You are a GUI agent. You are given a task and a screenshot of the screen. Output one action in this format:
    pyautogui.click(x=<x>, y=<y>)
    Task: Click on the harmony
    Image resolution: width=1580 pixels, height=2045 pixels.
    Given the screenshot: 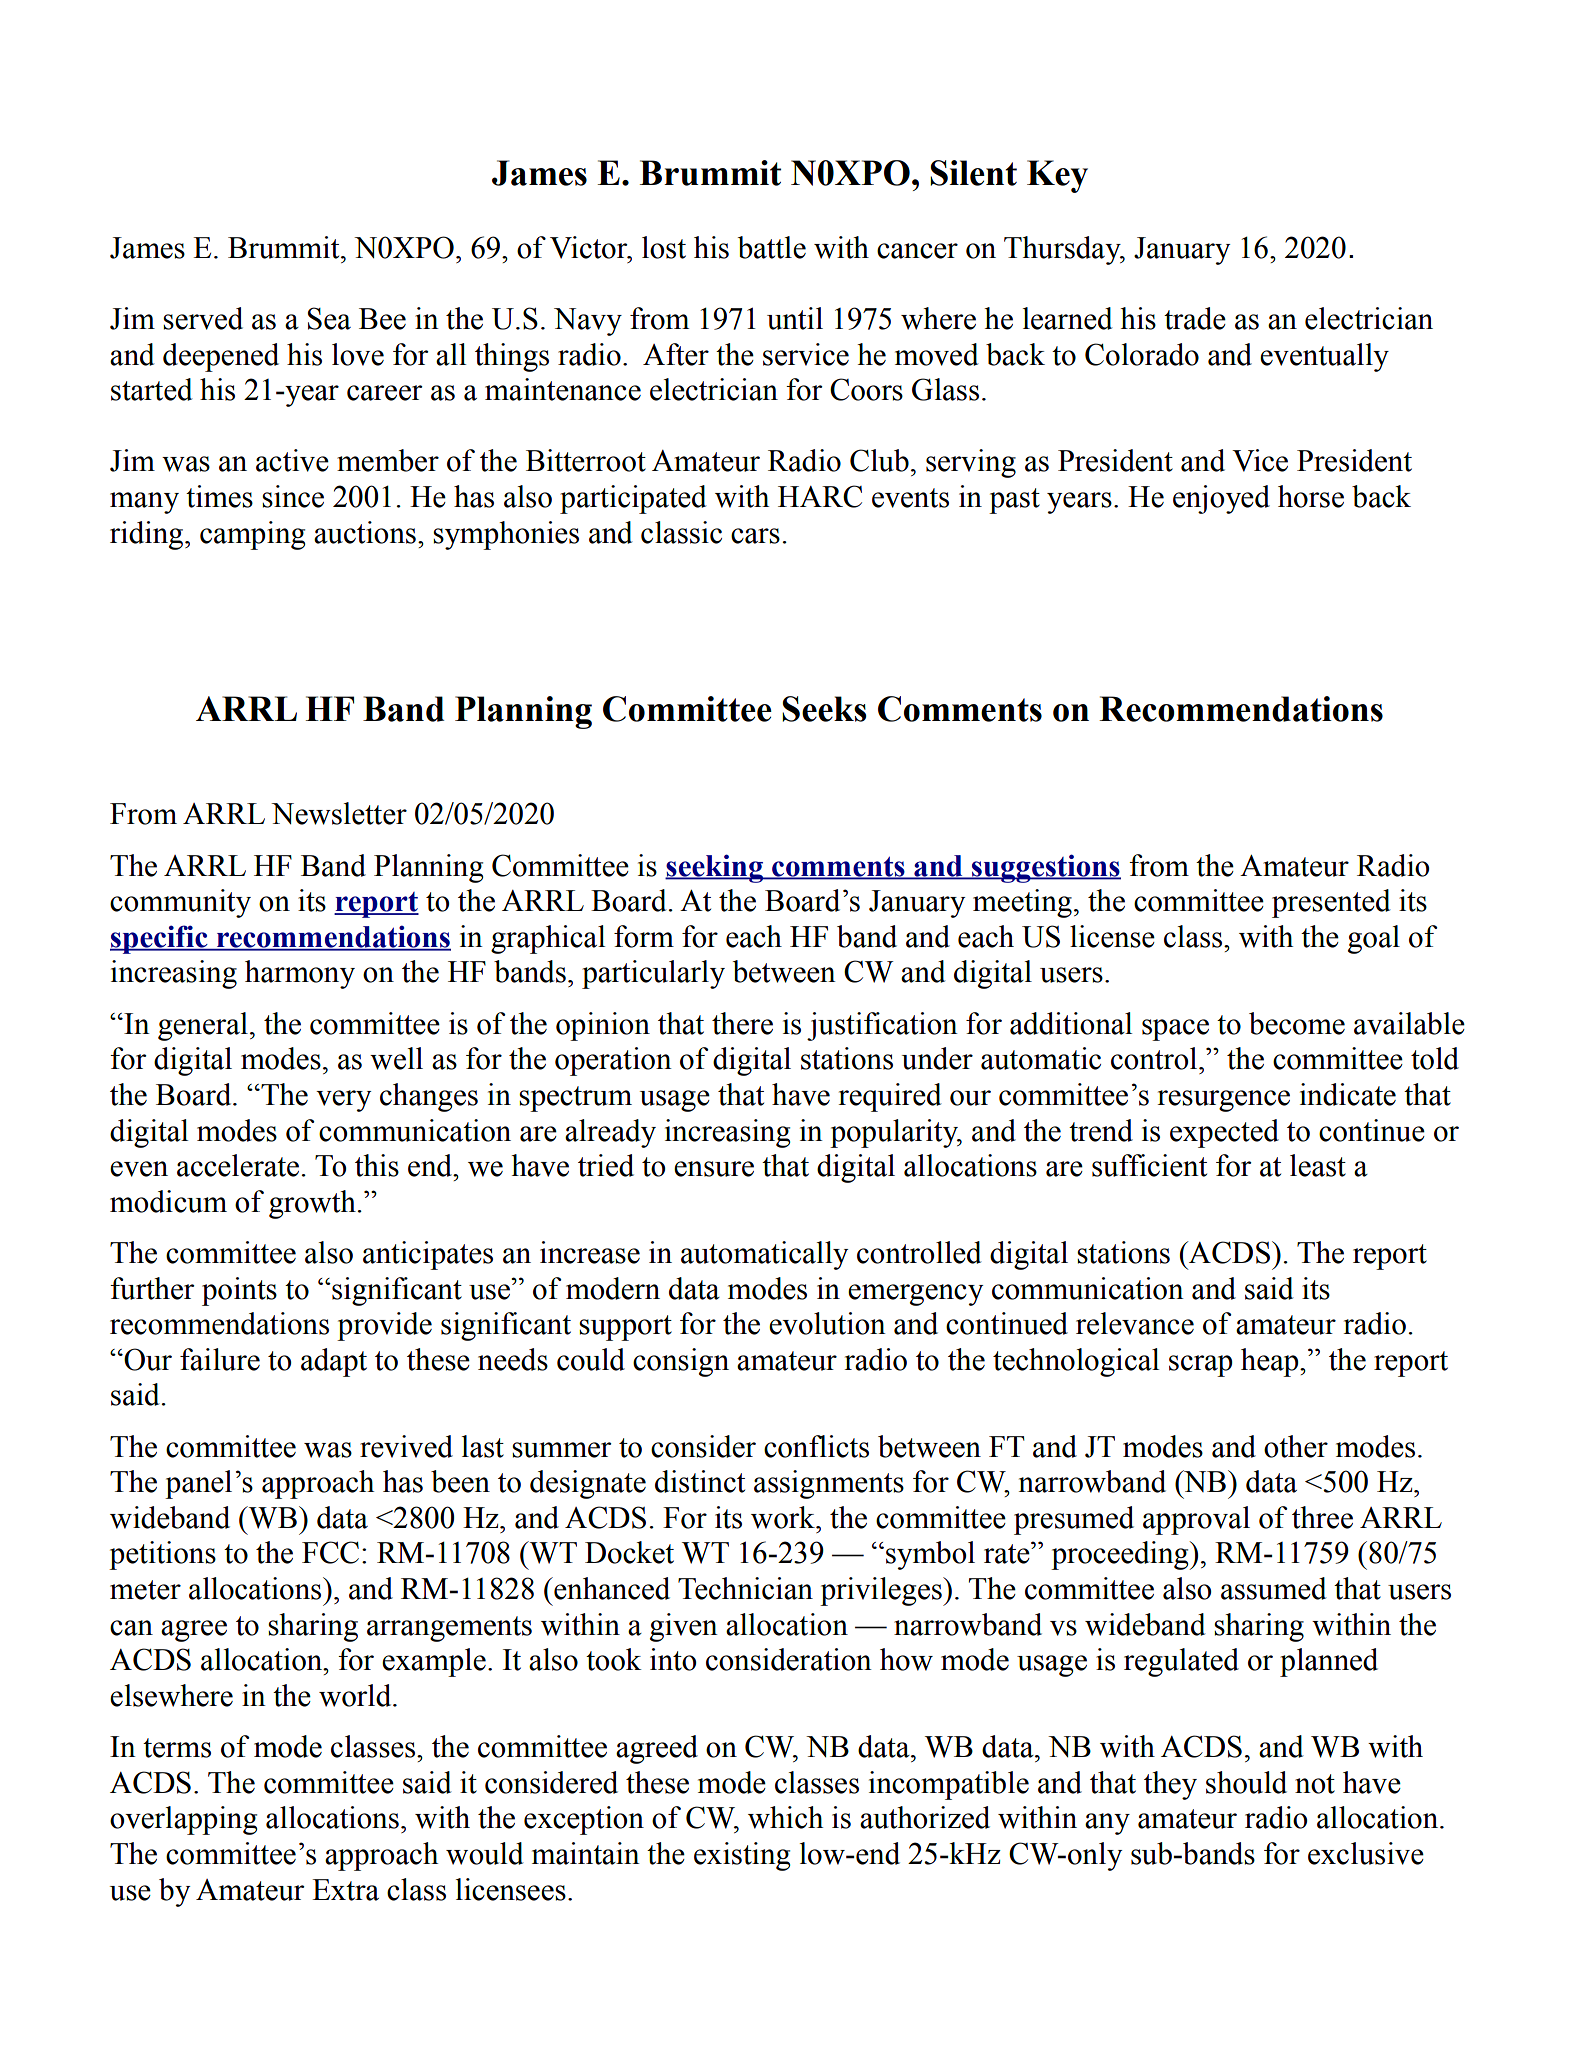 What is the action you would take?
    pyautogui.click(x=300, y=974)
